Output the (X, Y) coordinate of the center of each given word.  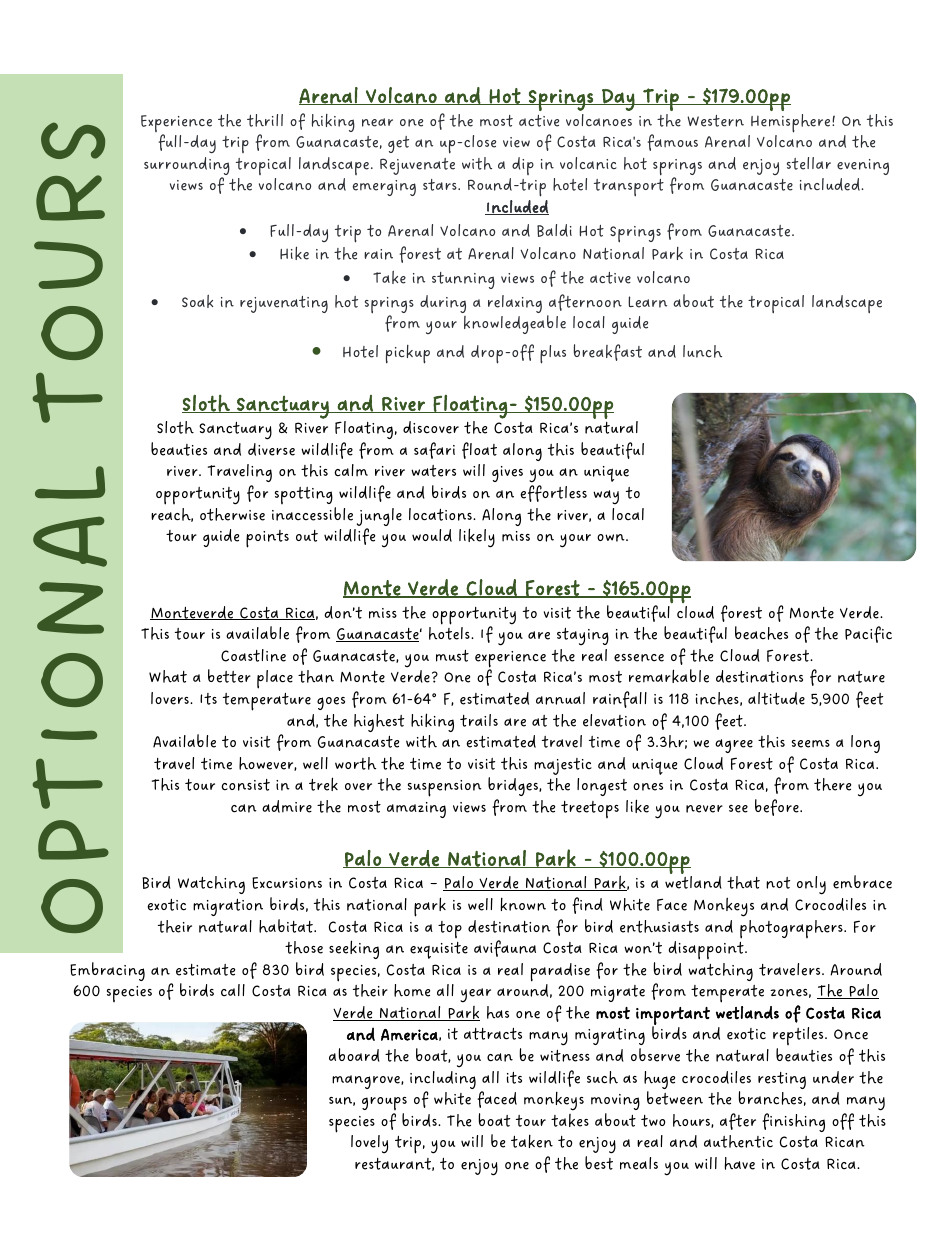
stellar (809, 163)
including (443, 1081)
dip (523, 166)
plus (553, 354)
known (523, 904)
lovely (369, 1144)
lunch (702, 351)
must (452, 656)
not (778, 883)
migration (228, 907)
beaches (761, 633)
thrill (265, 120)
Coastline (253, 655)
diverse (271, 449)
